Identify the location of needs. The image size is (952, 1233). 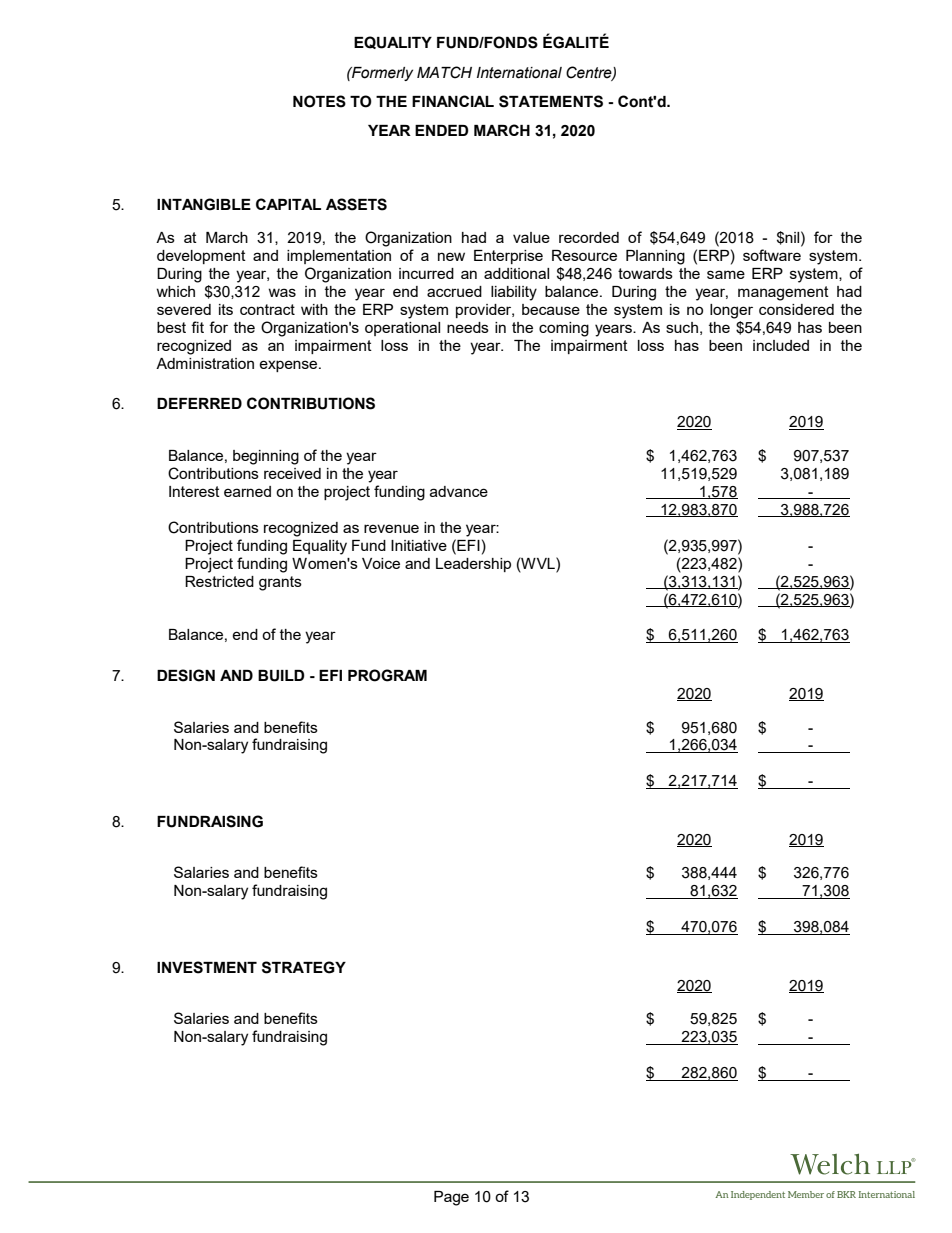
(468, 327).
